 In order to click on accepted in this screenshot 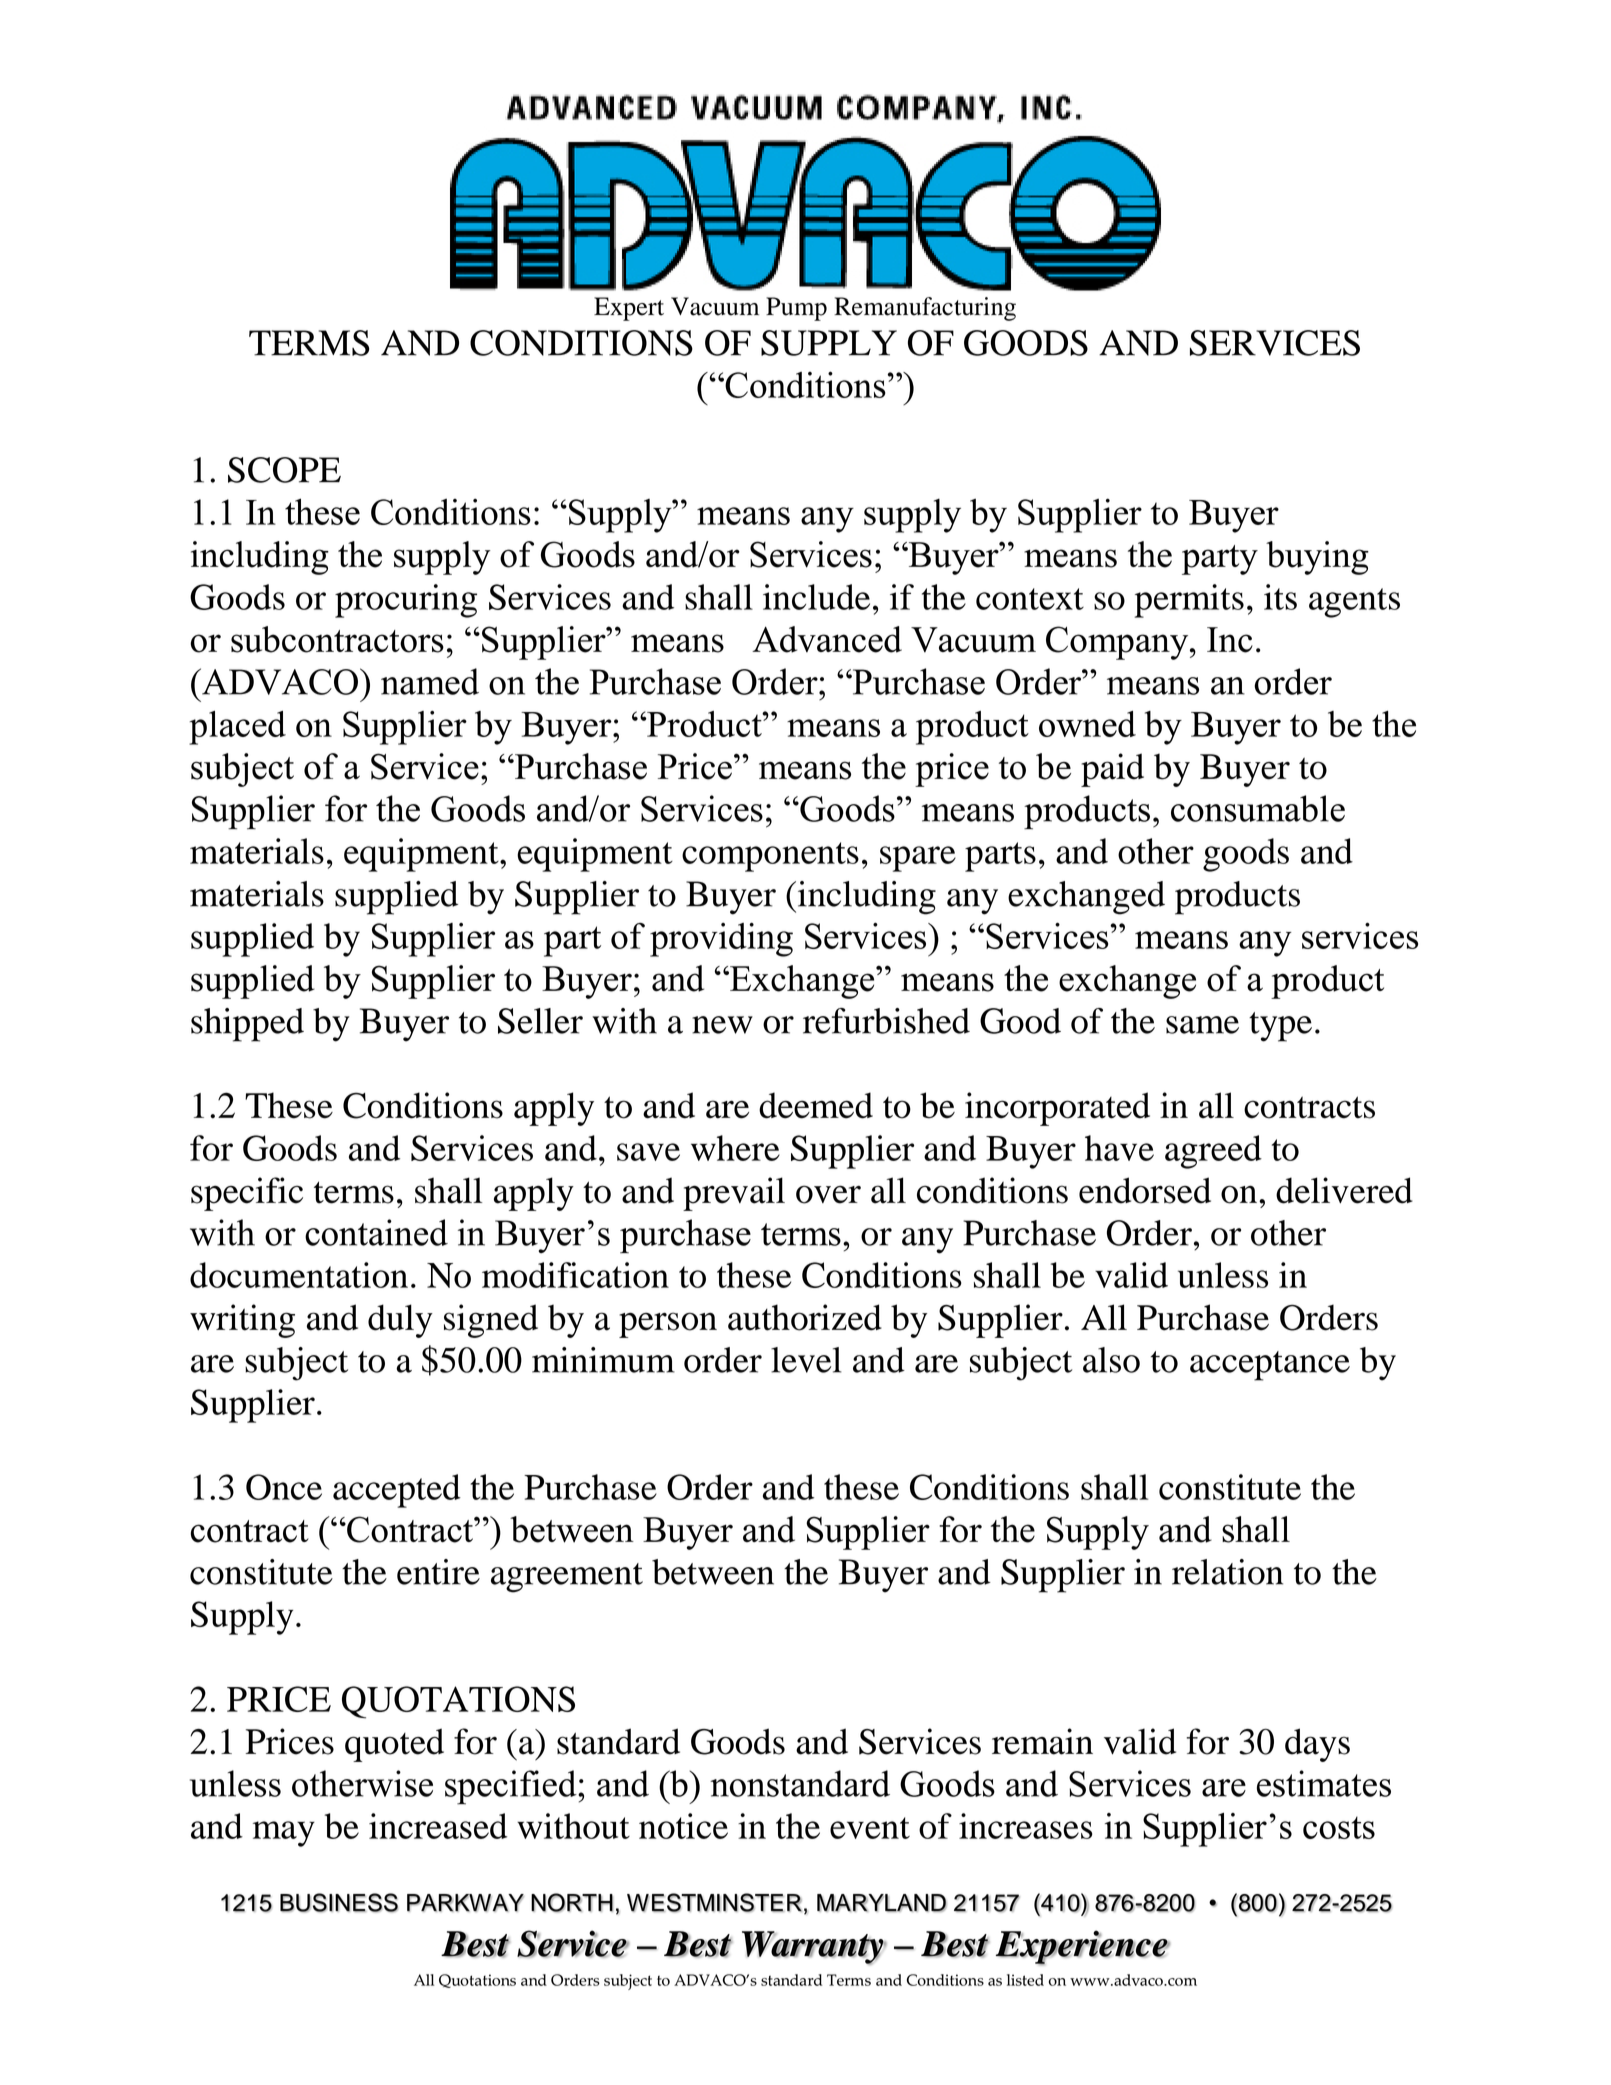, I will do `click(397, 1491)`.
